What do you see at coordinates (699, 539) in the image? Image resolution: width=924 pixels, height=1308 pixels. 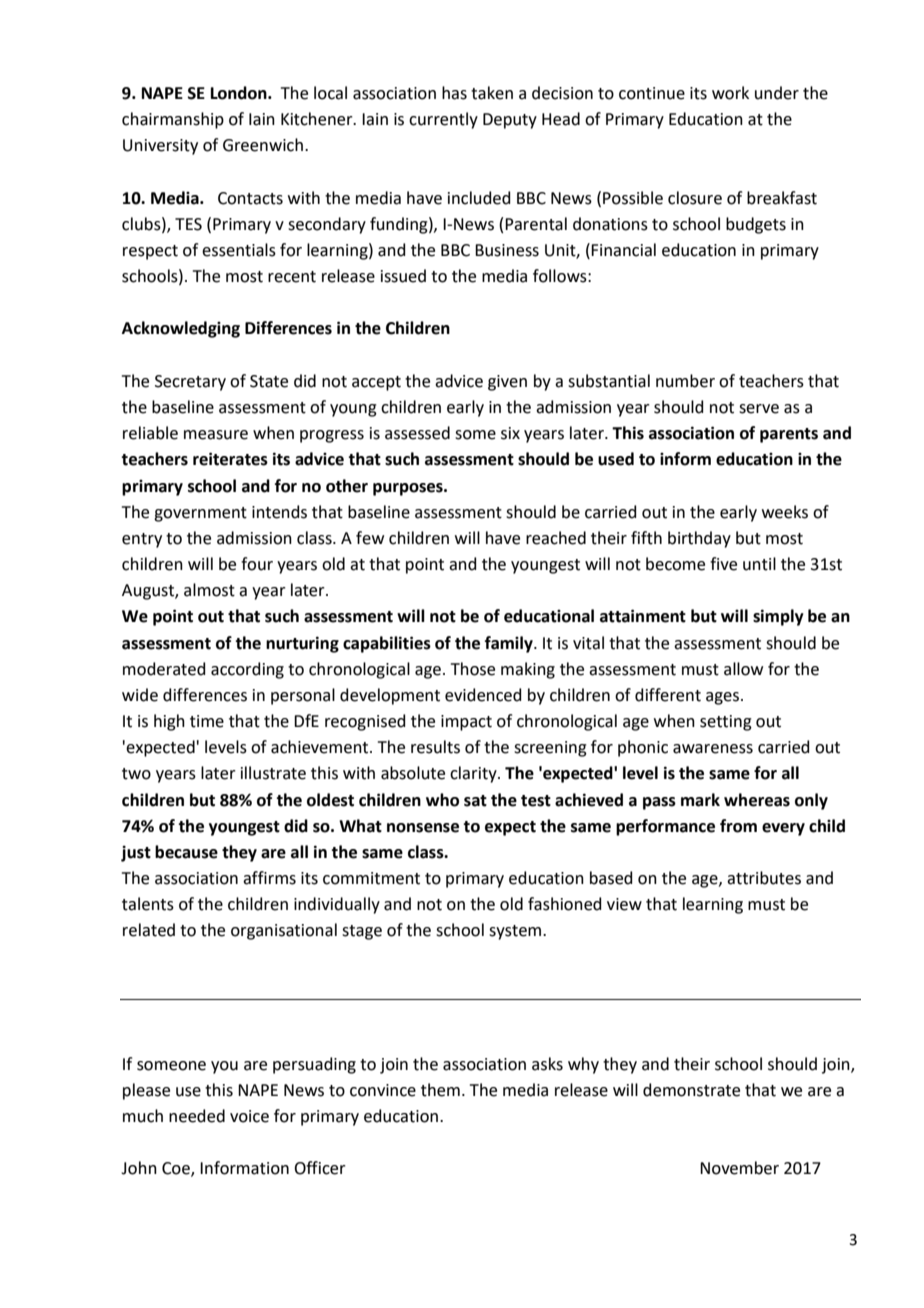 I see `birthday` at bounding box center [699, 539].
